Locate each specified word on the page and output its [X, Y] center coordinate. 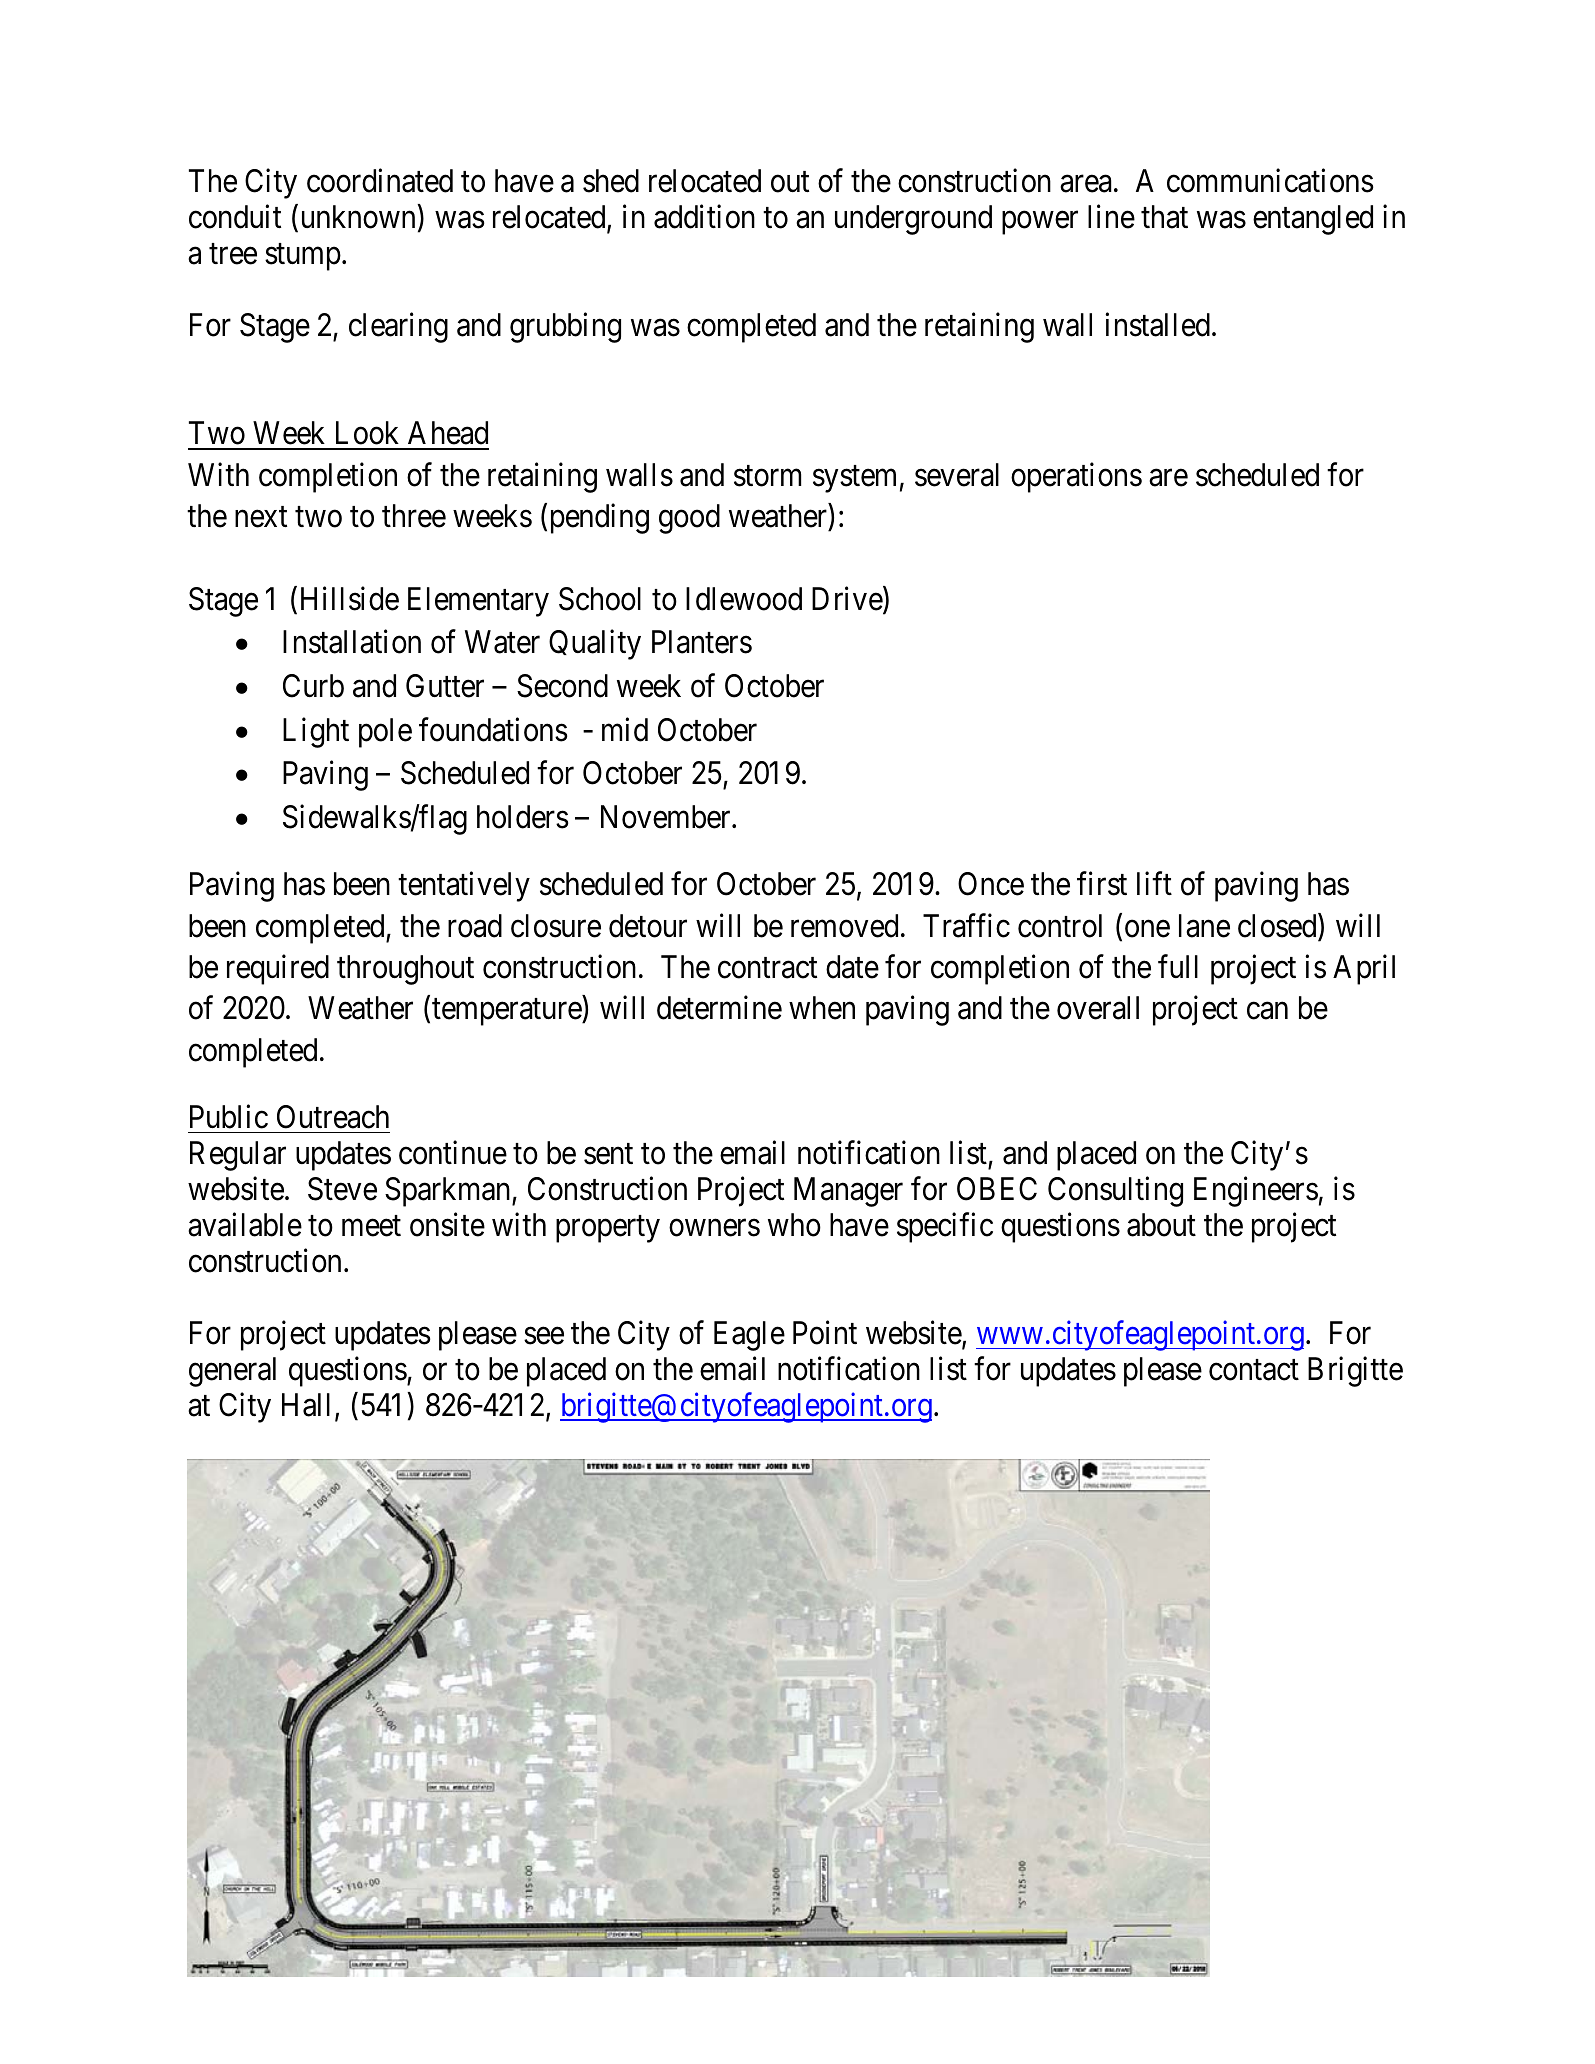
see [544, 1336]
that [1164, 217]
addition [704, 217]
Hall [306, 1405]
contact [1254, 1370]
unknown [358, 217]
